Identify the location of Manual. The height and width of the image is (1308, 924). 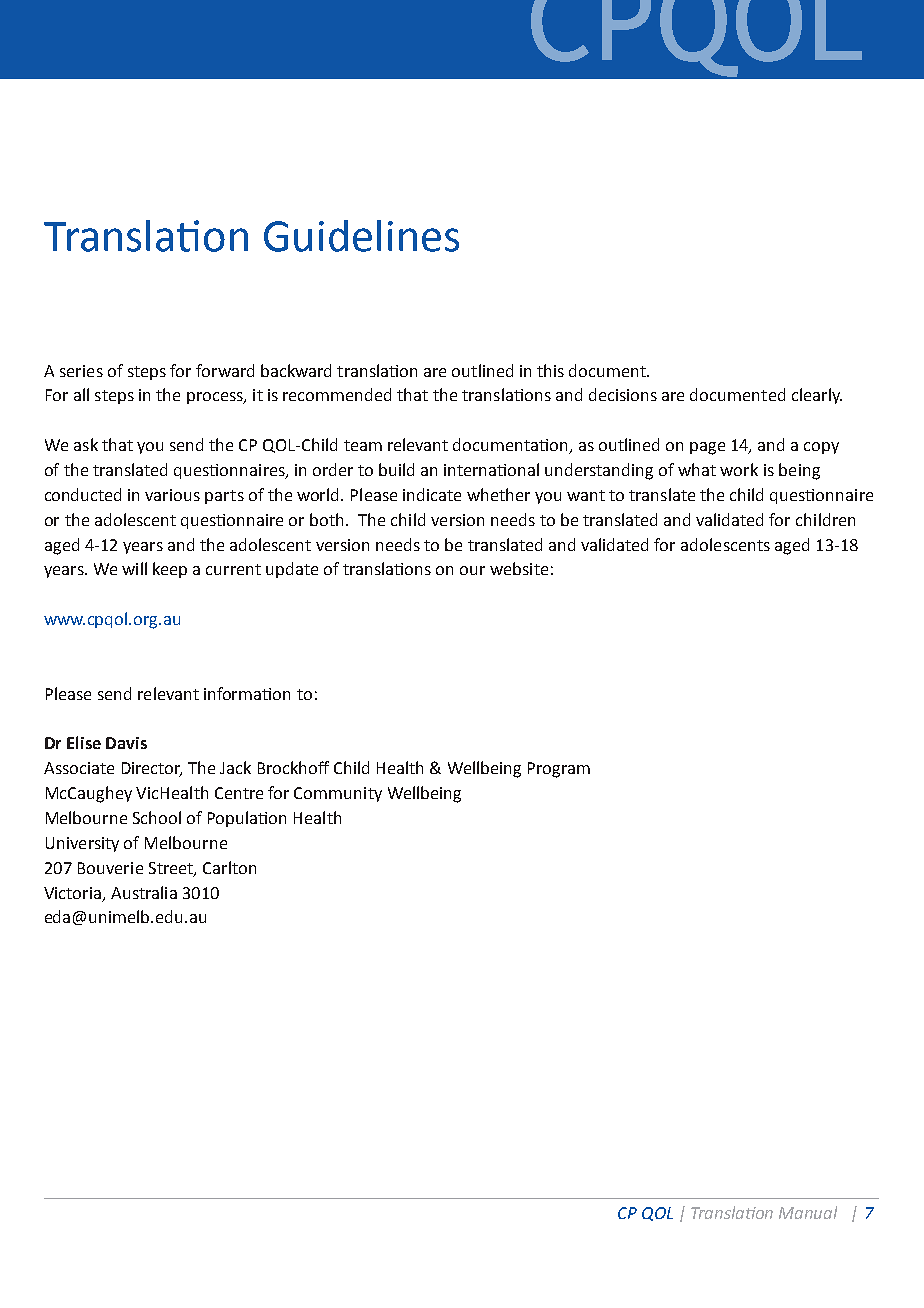
(808, 1212).
